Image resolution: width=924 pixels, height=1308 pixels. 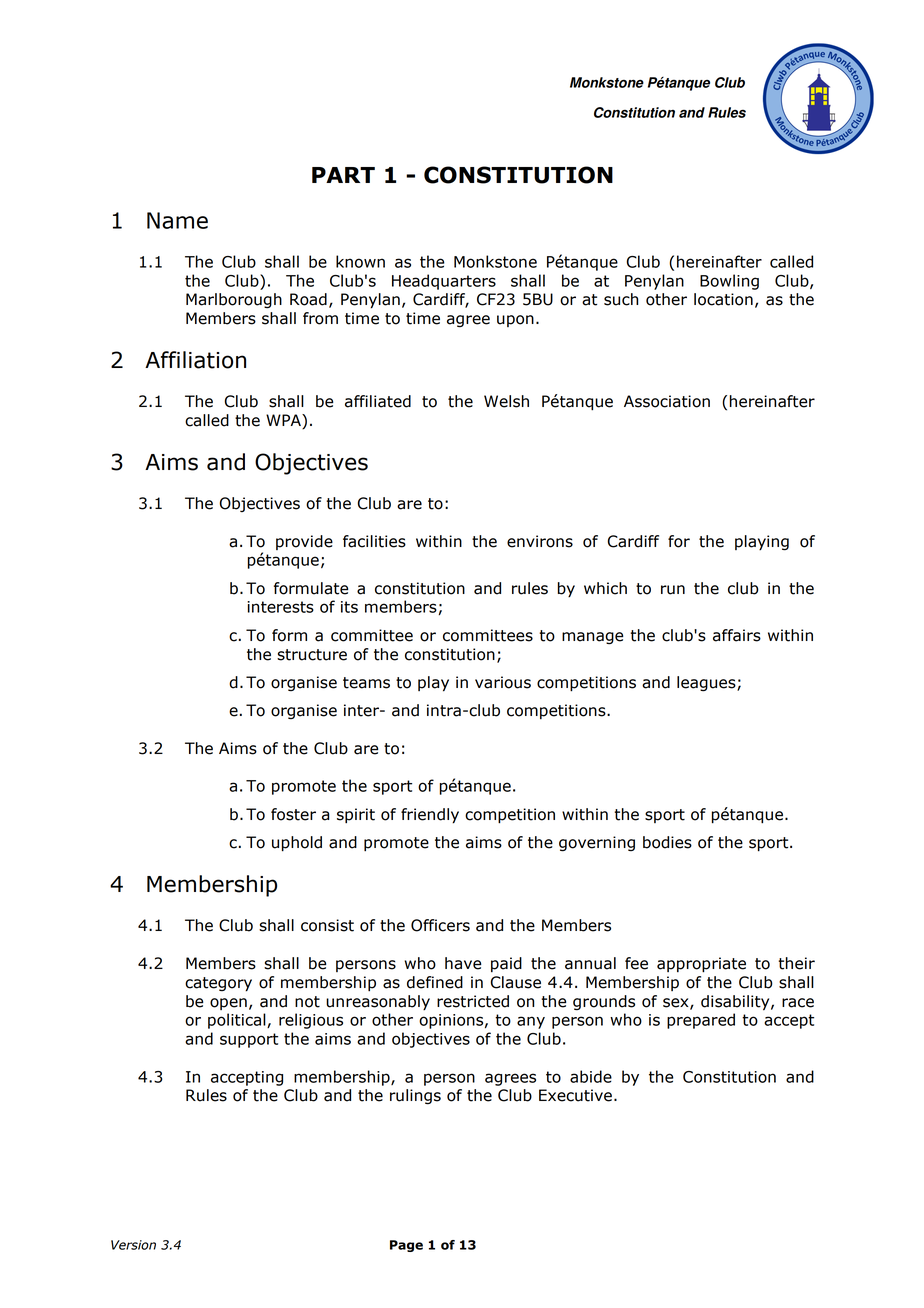 I want to click on Name, so click(x=177, y=220).
